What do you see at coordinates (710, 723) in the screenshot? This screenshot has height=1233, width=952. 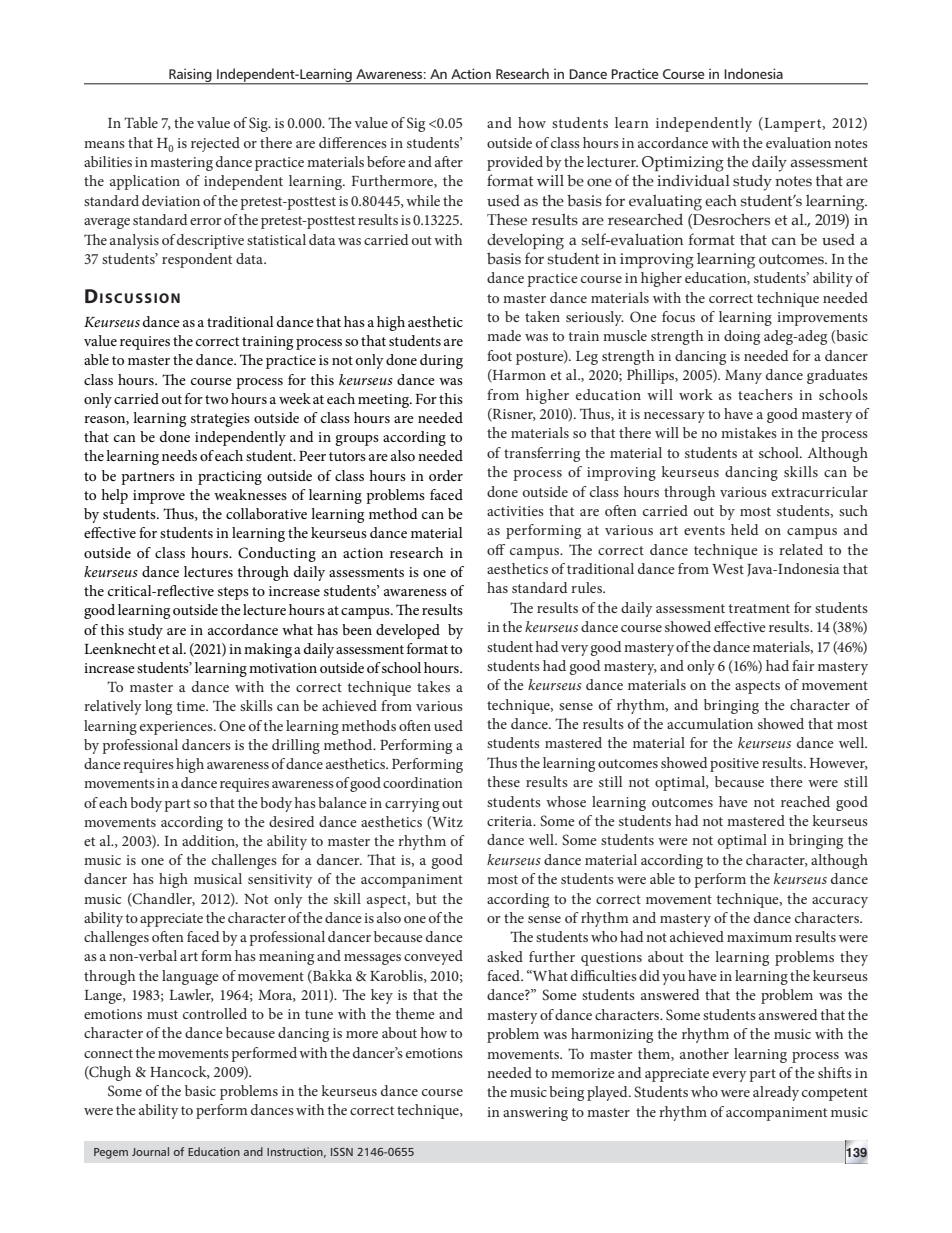 I see `accumulation` at bounding box center [710, 723].
